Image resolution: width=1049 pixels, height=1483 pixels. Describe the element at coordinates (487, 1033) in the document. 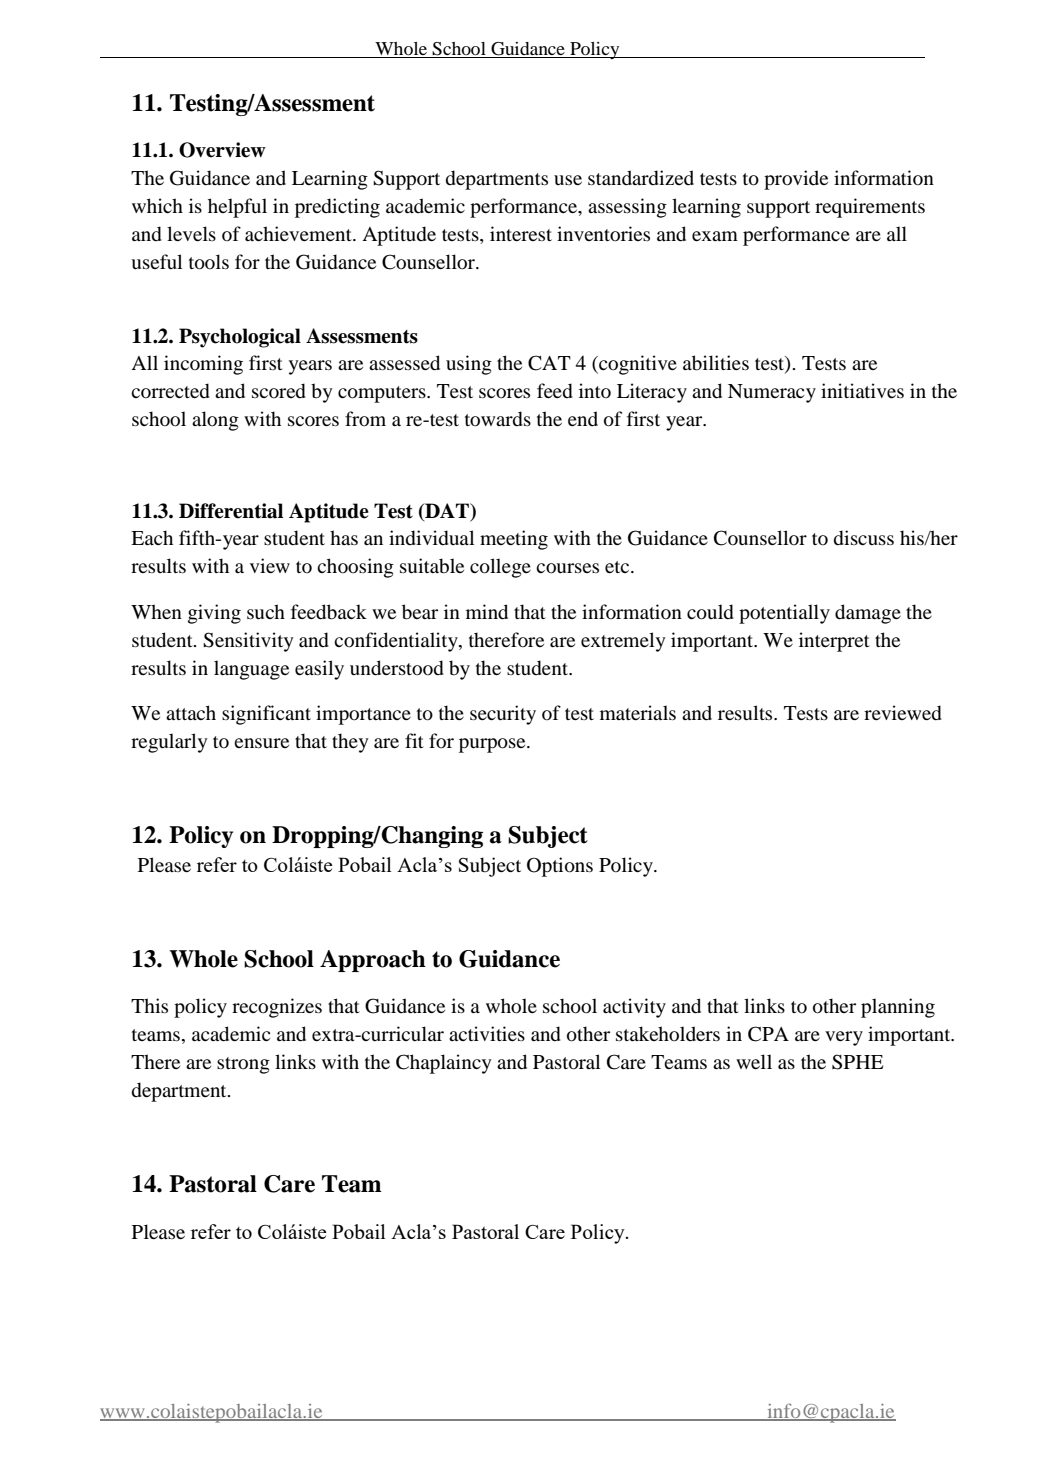

I see `activities` at that location.
